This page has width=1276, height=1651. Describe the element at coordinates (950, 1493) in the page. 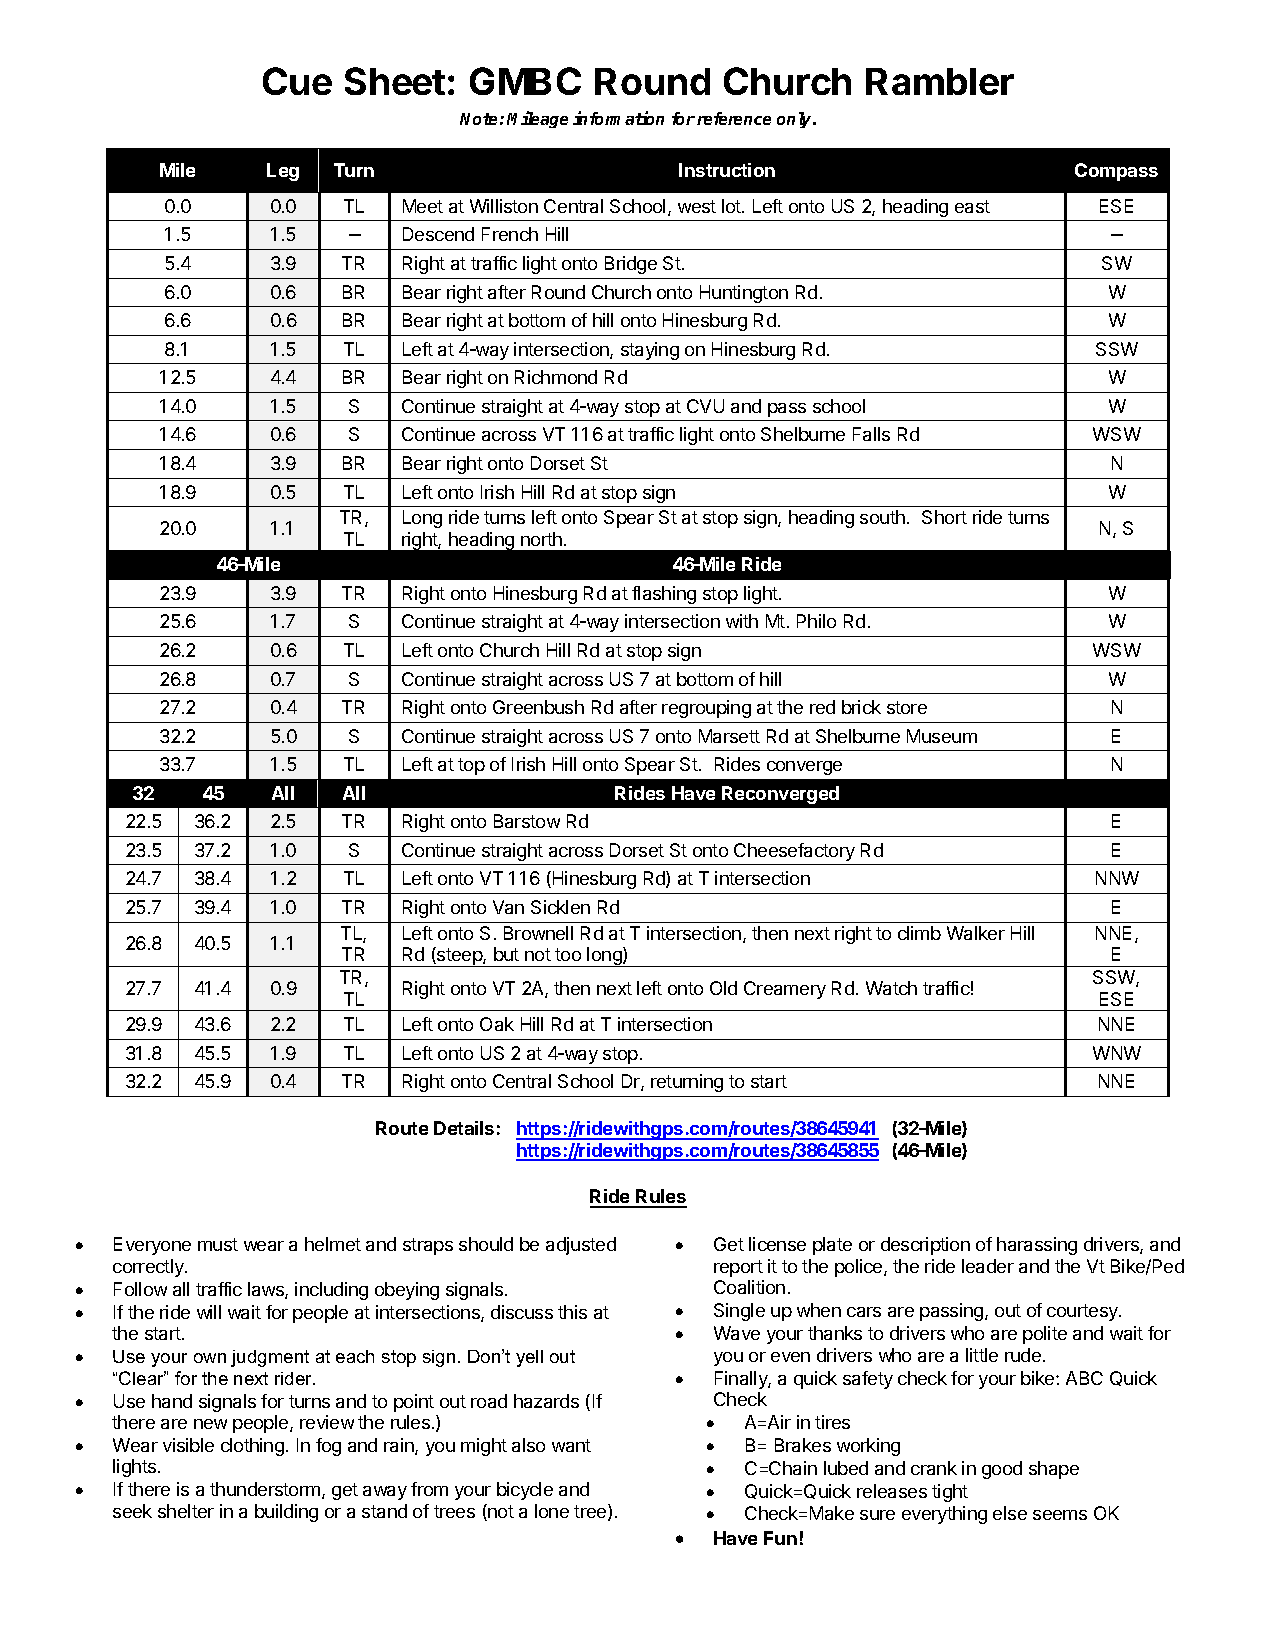

I see `tight` at that location.
